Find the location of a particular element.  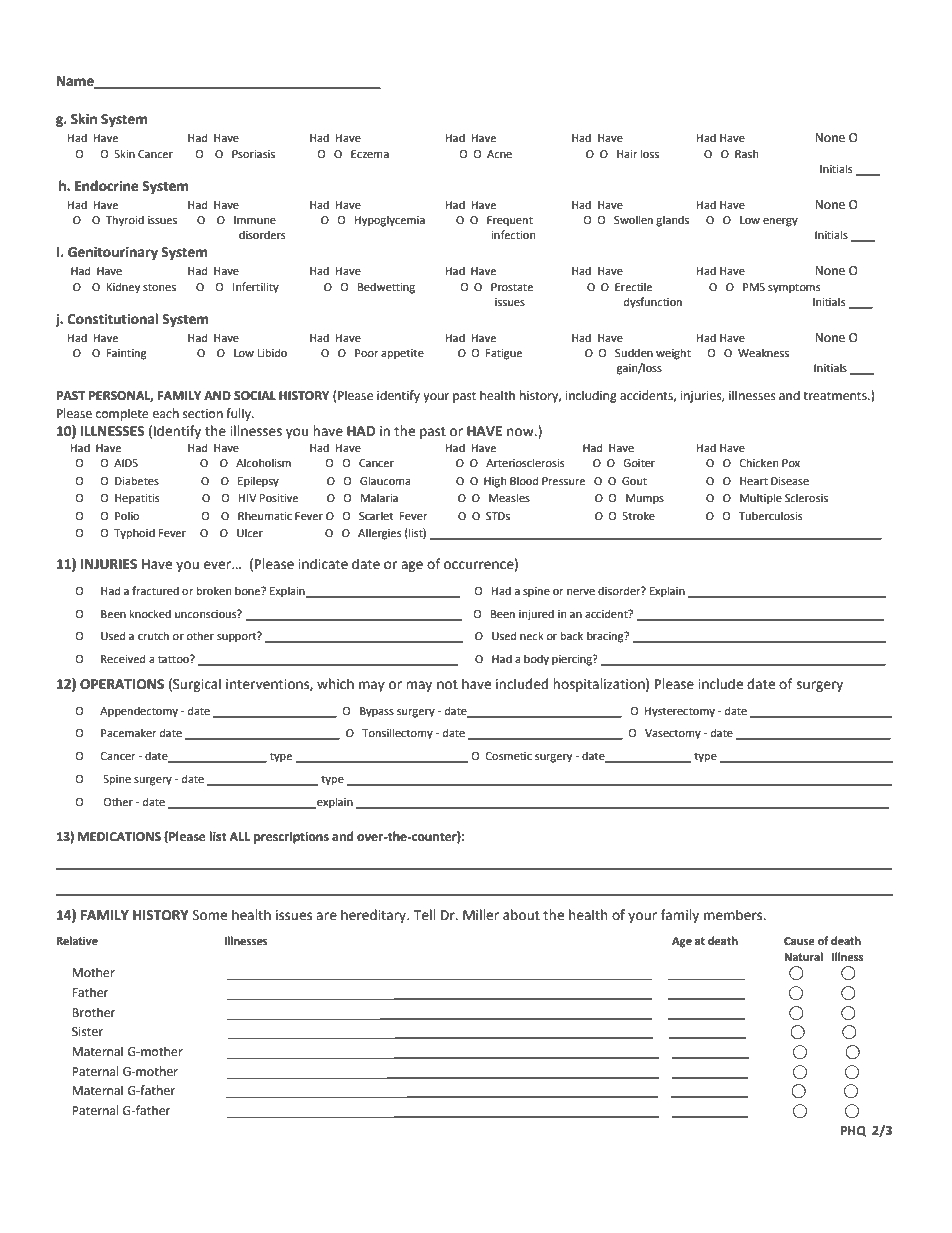

AIDS is located at coordinates (126, 463).
